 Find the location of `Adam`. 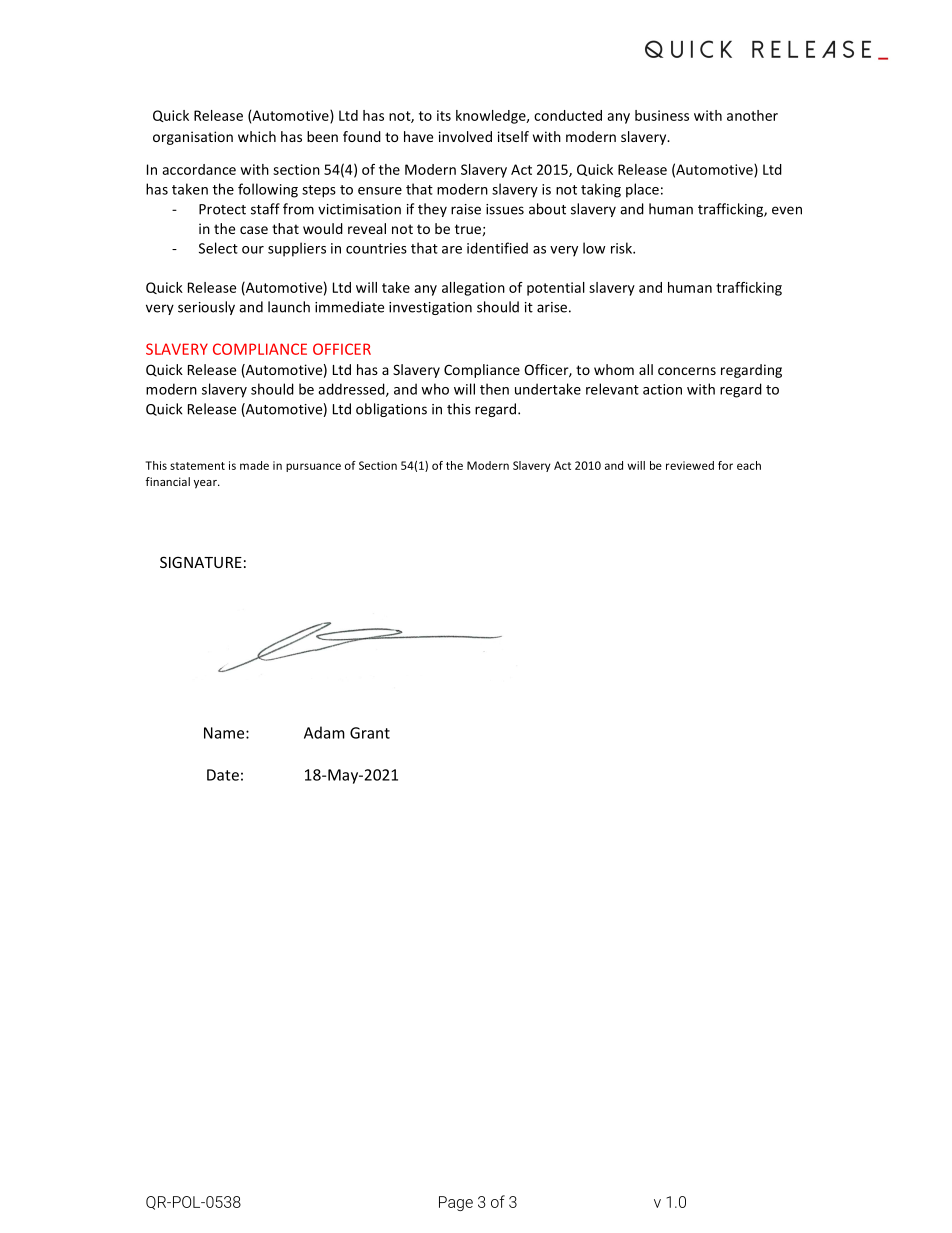

Adam is located at coordinates (324, 732).
